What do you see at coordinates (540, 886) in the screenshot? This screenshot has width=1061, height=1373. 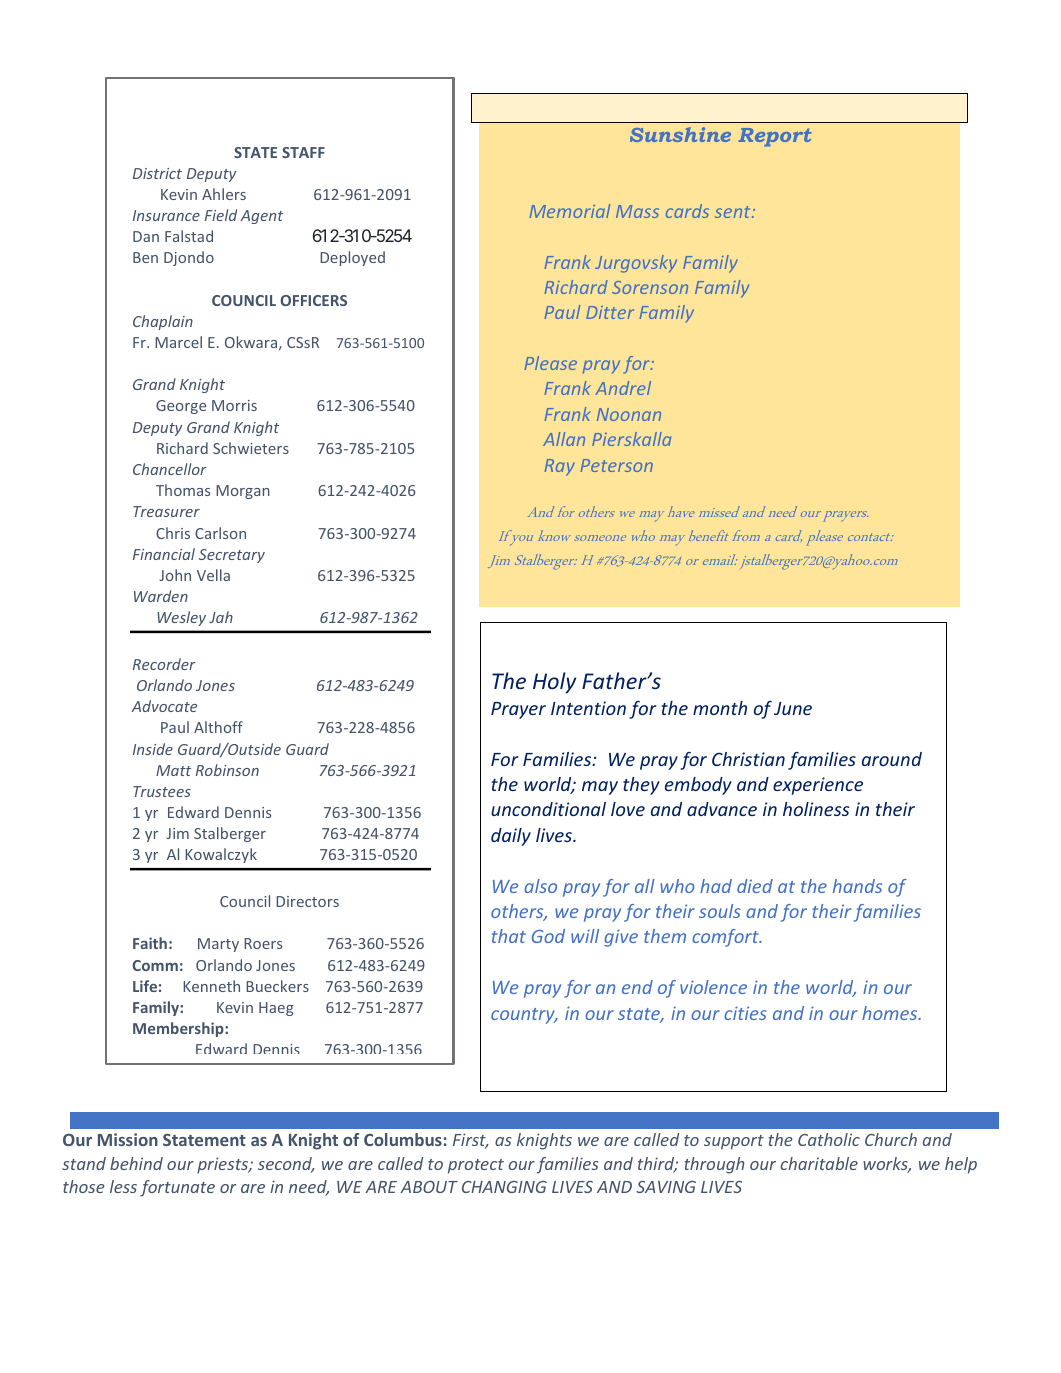 I see `also` at bounding box center [540, 886].
